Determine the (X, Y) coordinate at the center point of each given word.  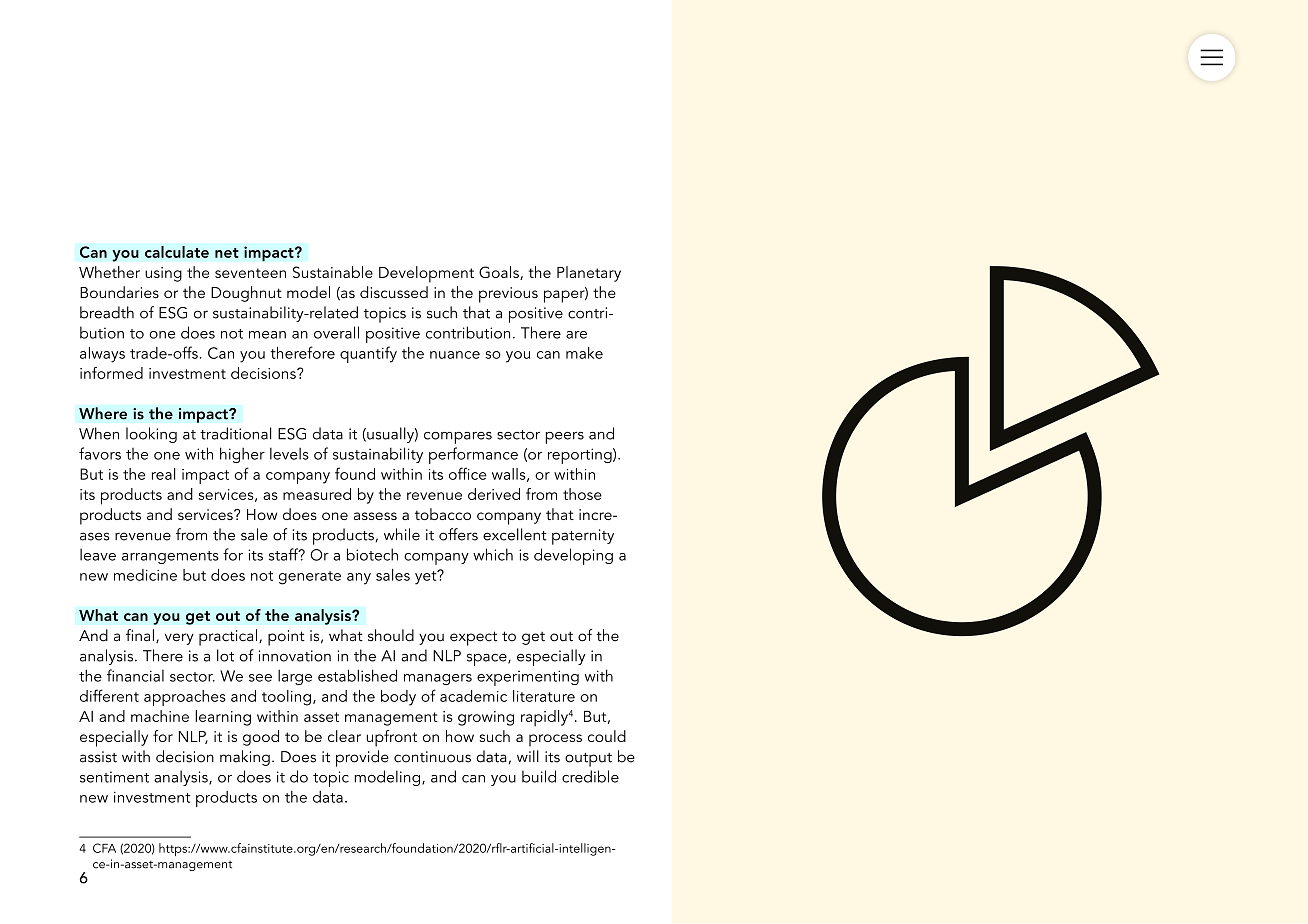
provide (362, 758)
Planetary (589, 274)
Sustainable (333, 272)
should (391, 635)
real (163, 474)
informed (111, 373)
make (584, 353)
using (163, 274)
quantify (368, 354)
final (140, 635)
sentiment (114, 777)
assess (375, 516)
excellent (515, 534)
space (488, 660)
